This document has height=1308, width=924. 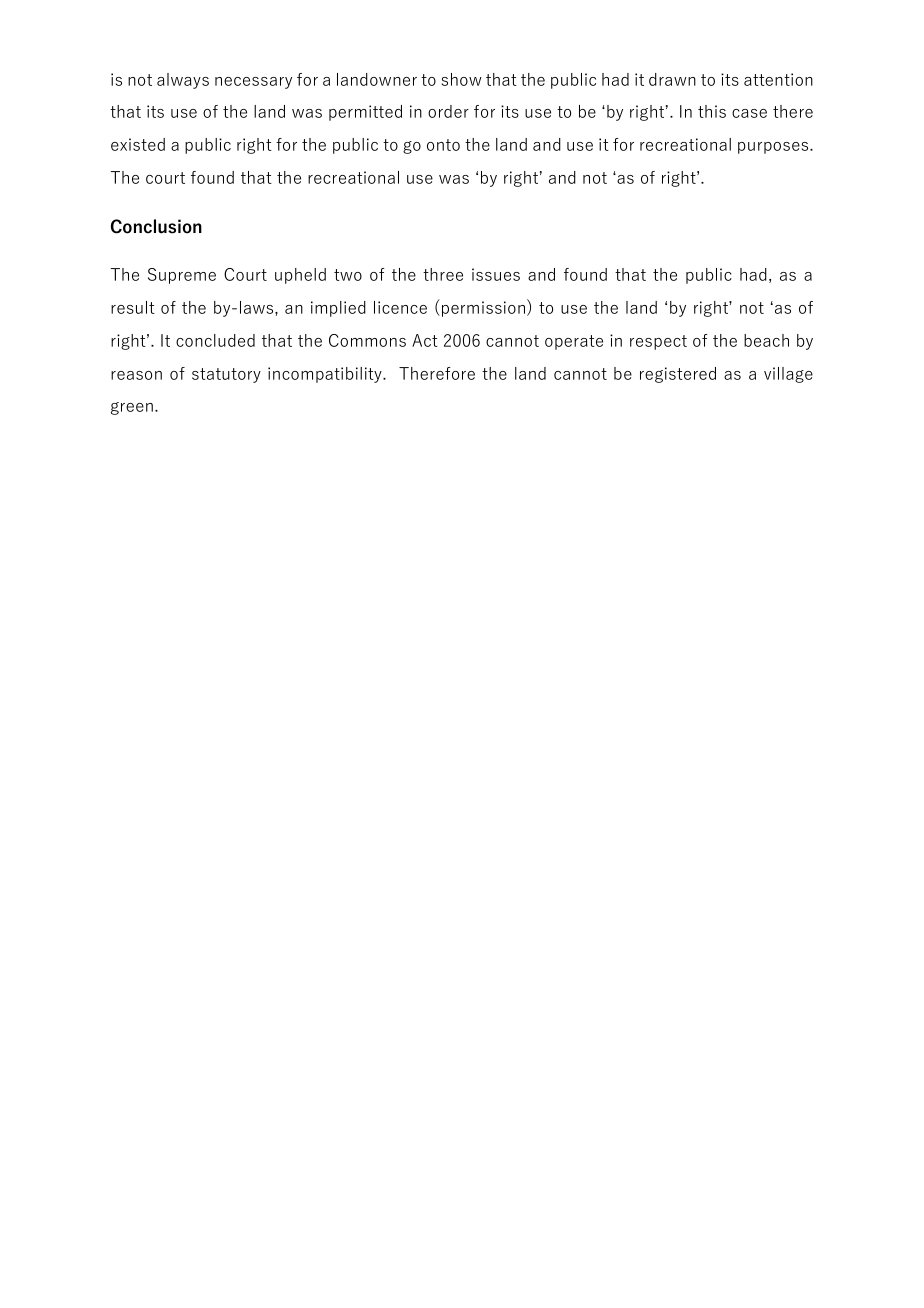 What do you see at coordinates (156, 226) in the document?
I see `Conclusion` at bounding box center [156, 226].
